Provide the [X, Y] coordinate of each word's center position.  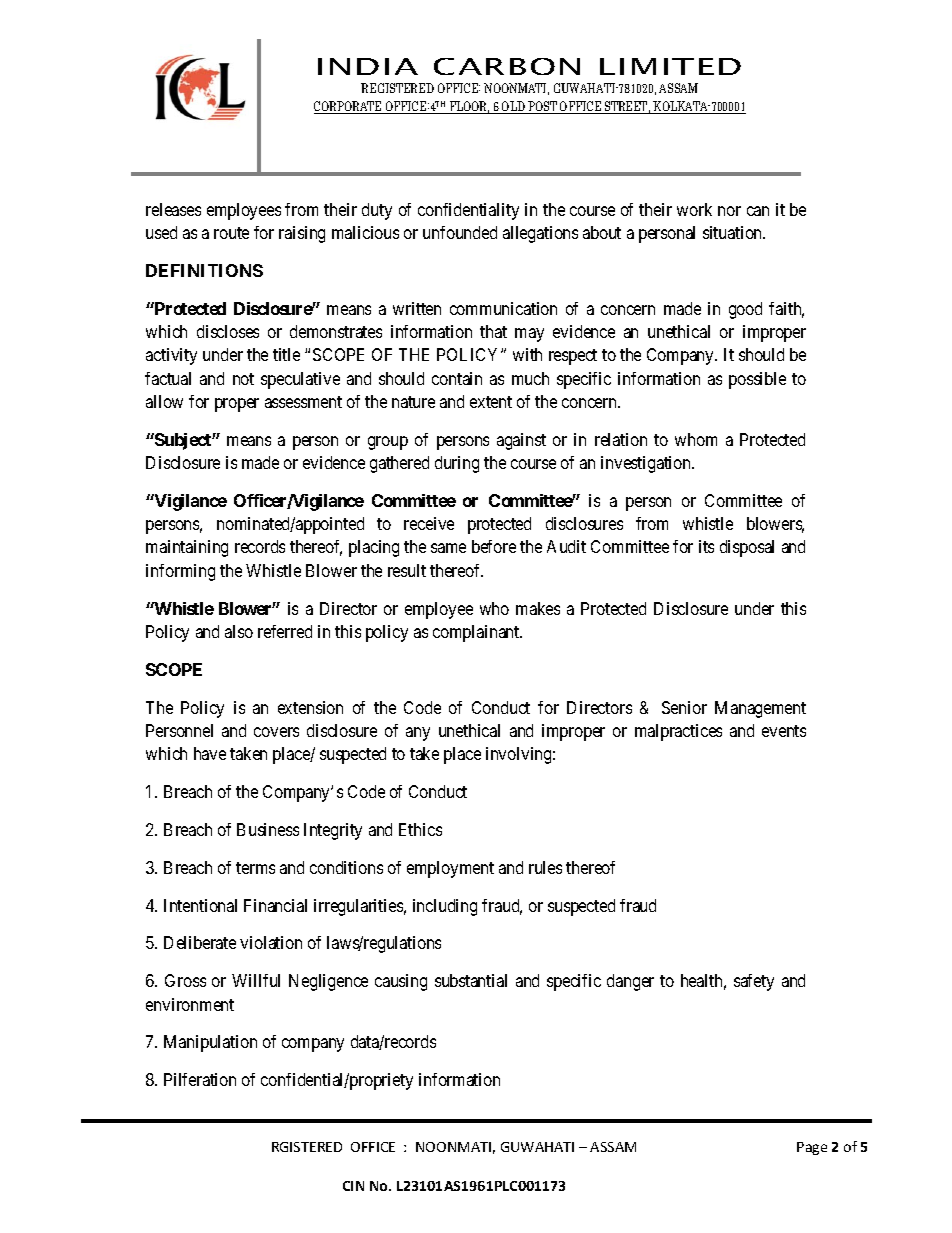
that [493, 331]
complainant [477, 633]
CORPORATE [349, 107]
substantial [471, 980]
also [239, 631]
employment [450, 869]
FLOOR [468, 107]
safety [754, 982]
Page [812, 1148]
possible [757, 380]
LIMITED [670, 66]
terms [255, 868]
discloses [228, 331]
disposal [747, 548]
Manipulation [210, 1043]
